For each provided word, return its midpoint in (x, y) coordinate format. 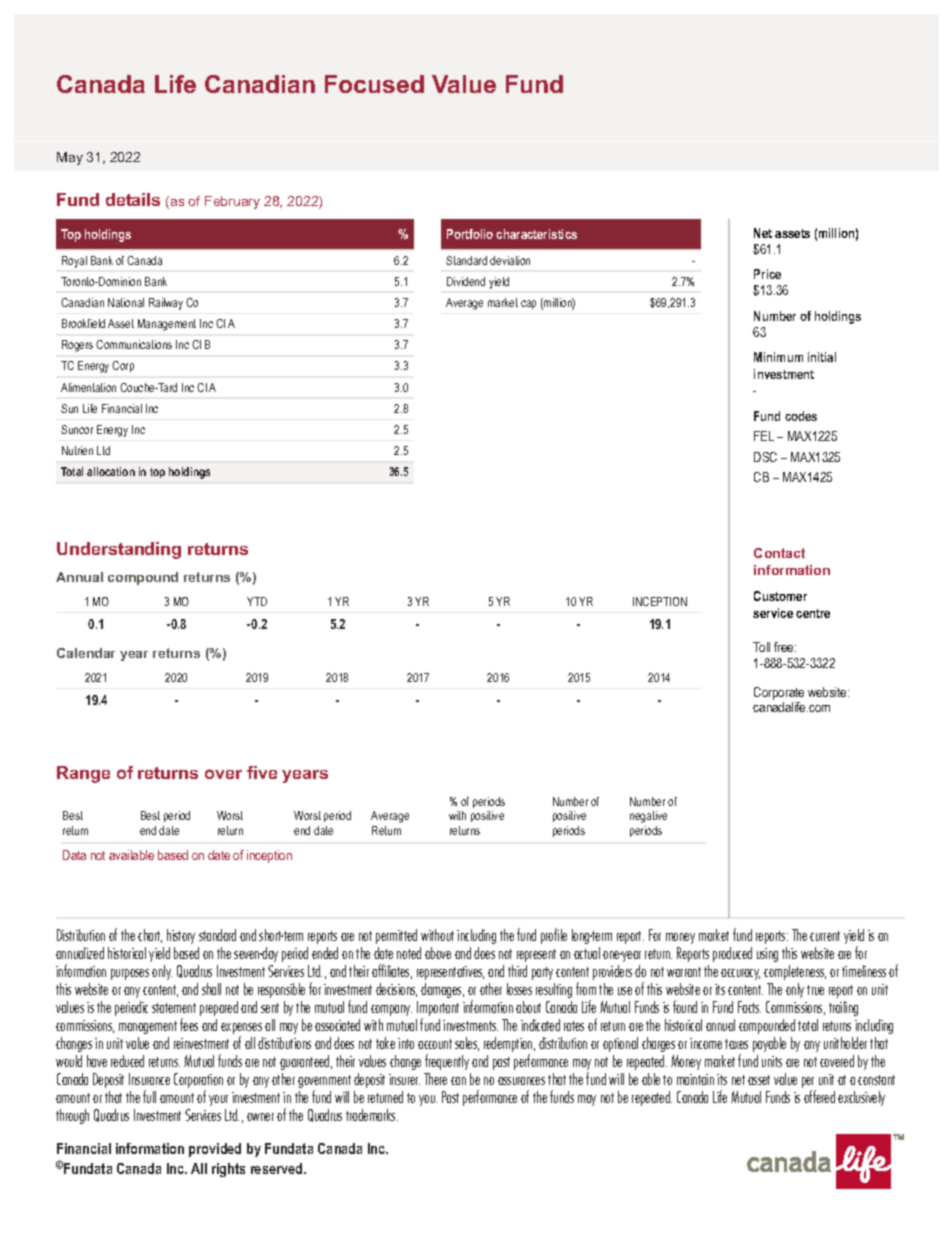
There (435, 1079)
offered (819, 1096)
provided (215, 1150)
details (133, 199)
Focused (374, 84)
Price (767, 274)
